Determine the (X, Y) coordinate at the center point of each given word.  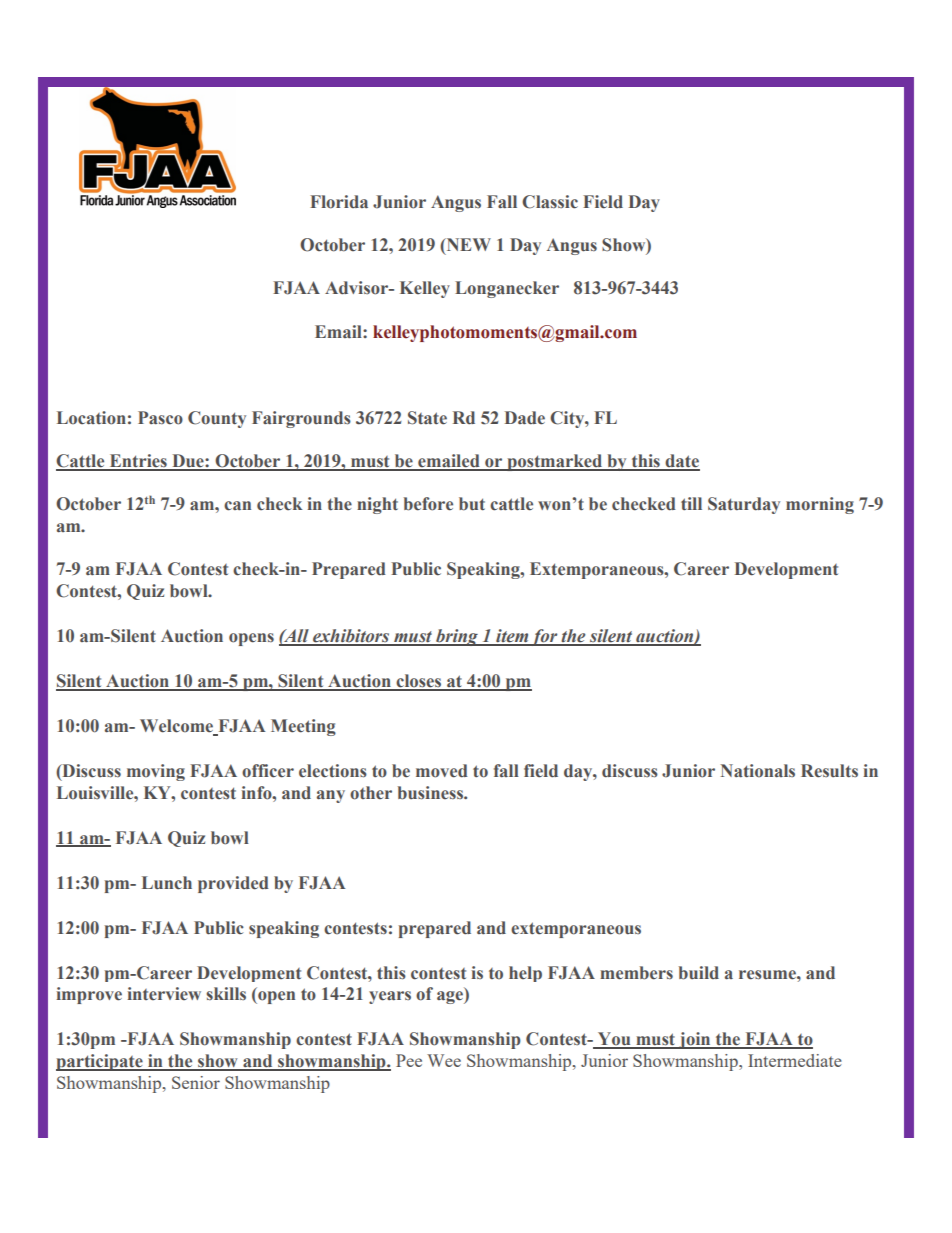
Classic (550, 202)
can (237, 506)
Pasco (160, 418)
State (427, 418)
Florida (339, 202)
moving (156, 772)
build (699, 973)
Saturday (744, 505)
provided (233, 884)
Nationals (757, 771)
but (472, 504)
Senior (196, 1082)
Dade (525, 418)
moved (442, 771)
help (525, 974)
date (681, 462)
